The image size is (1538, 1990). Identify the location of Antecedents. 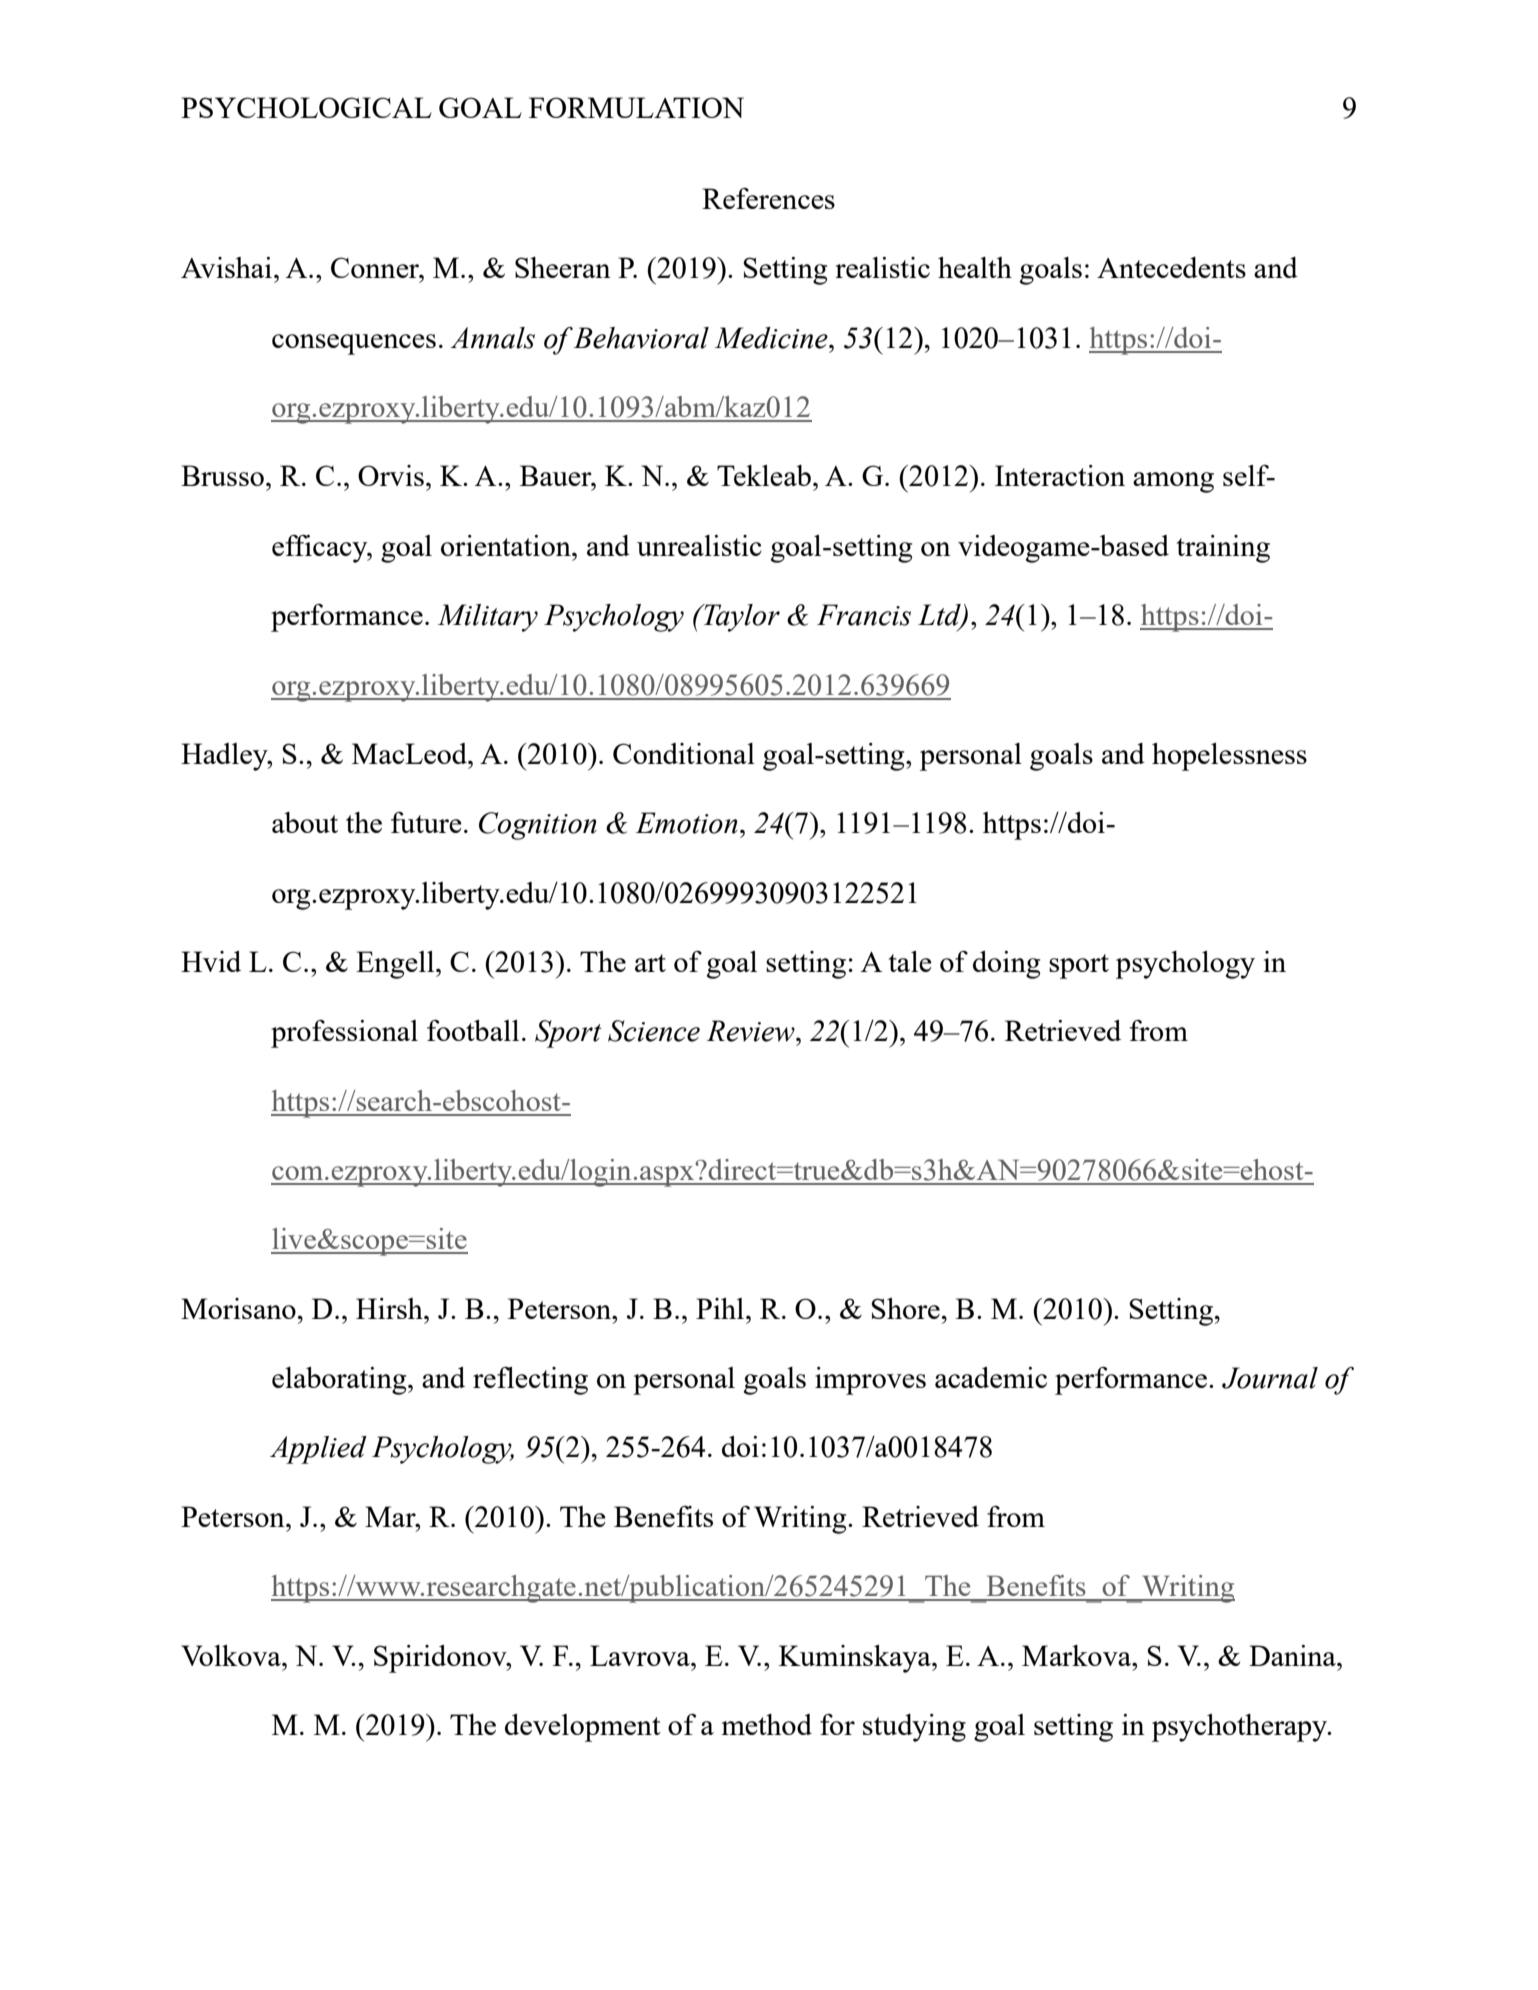
(1171, 267).
